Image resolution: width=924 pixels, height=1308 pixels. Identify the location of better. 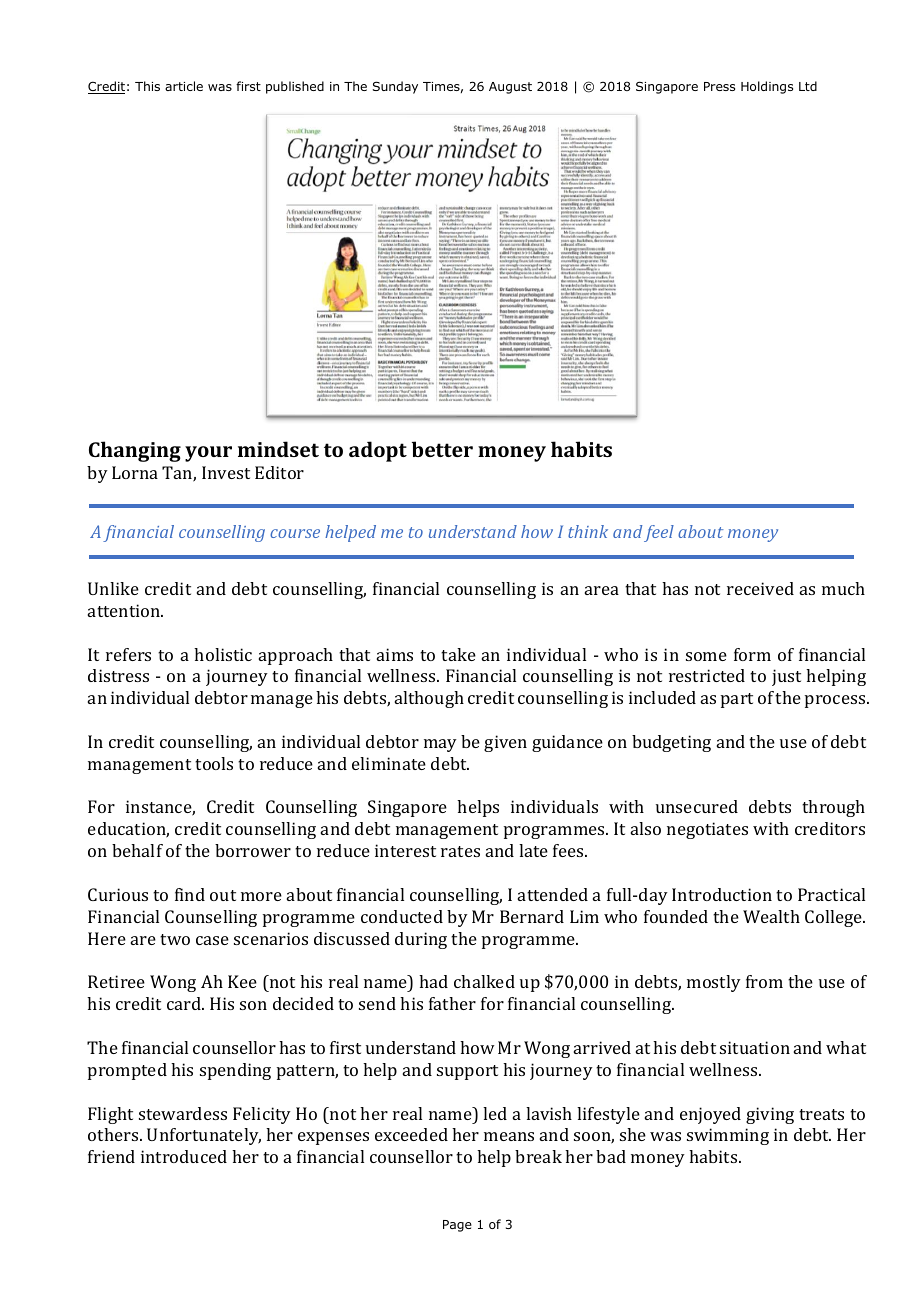
(442, 449).
